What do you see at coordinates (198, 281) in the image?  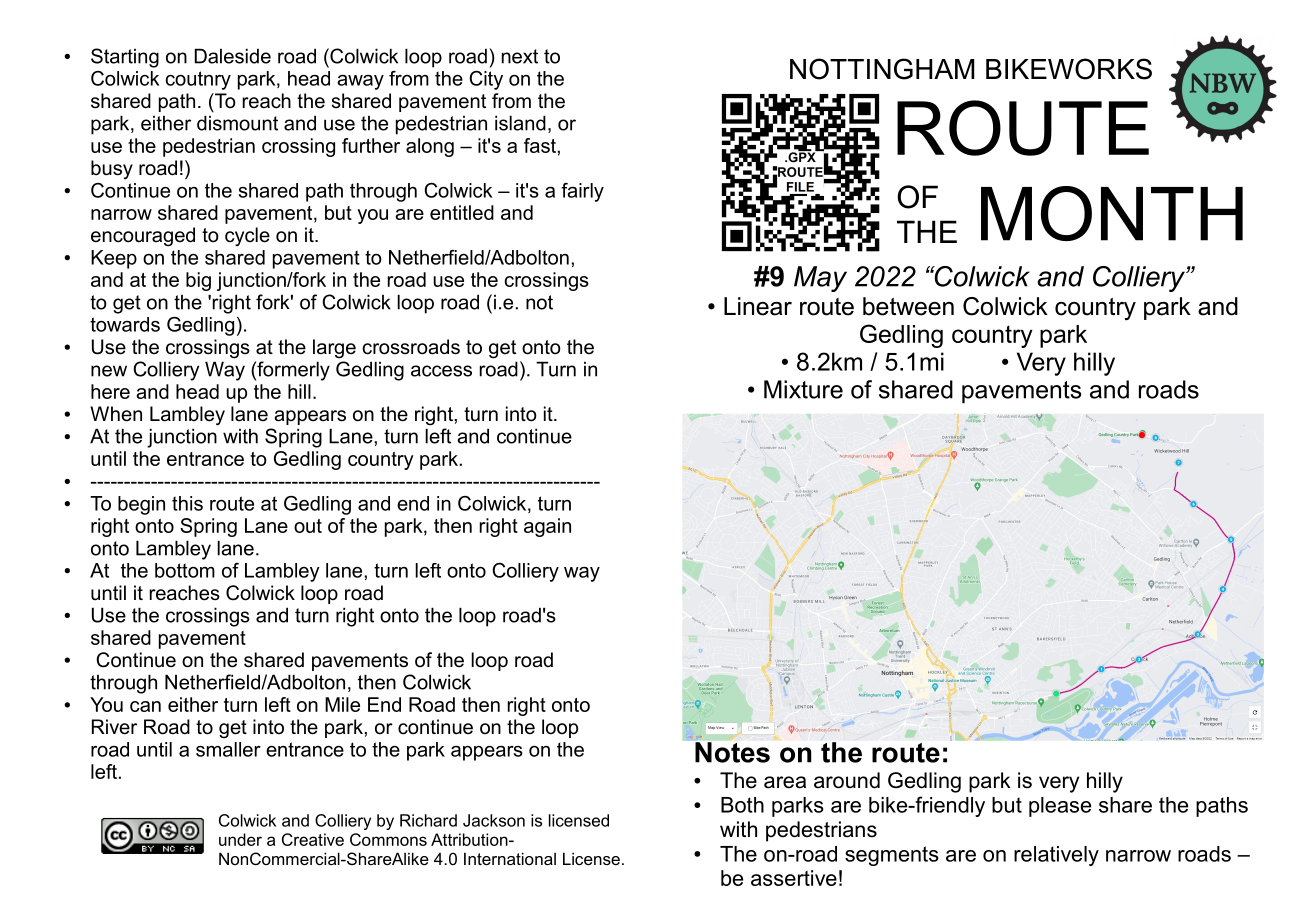 I see `big` at bounding box center [198, 281].
